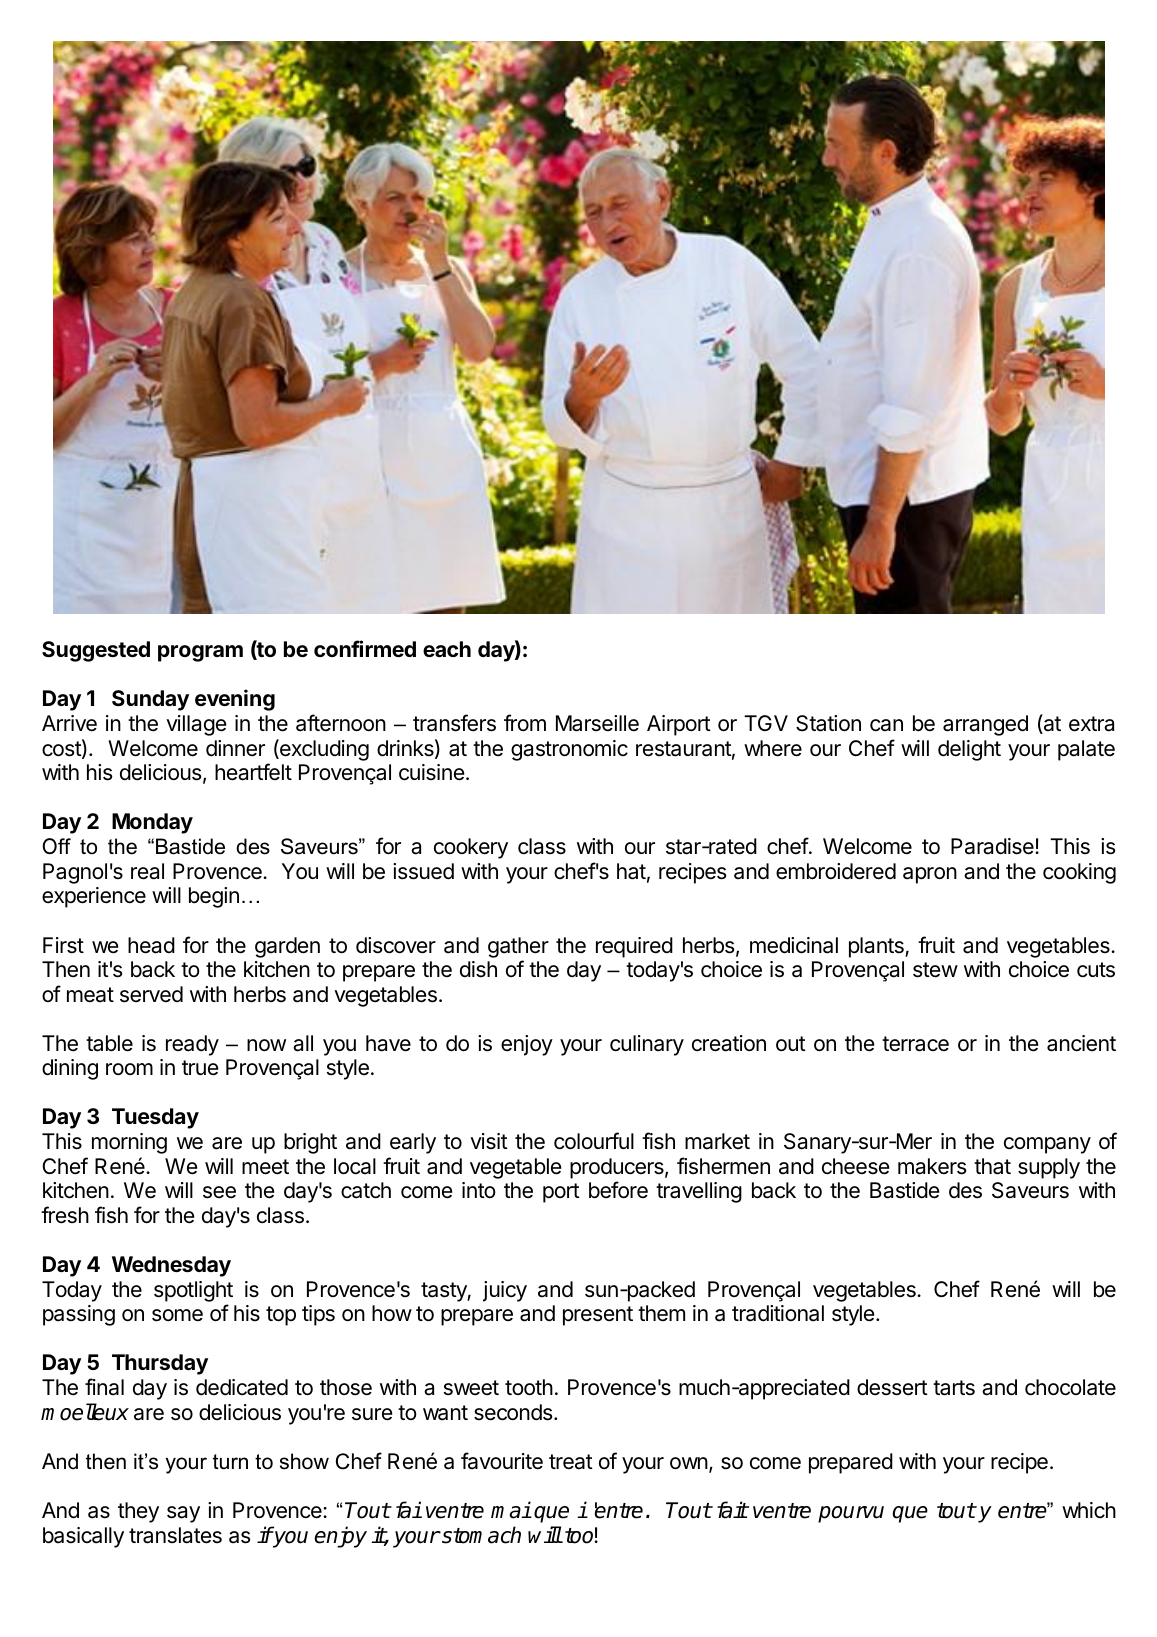  Describe the element at coordinates (915, 1044) in the document. I see `terrace` at that location.
